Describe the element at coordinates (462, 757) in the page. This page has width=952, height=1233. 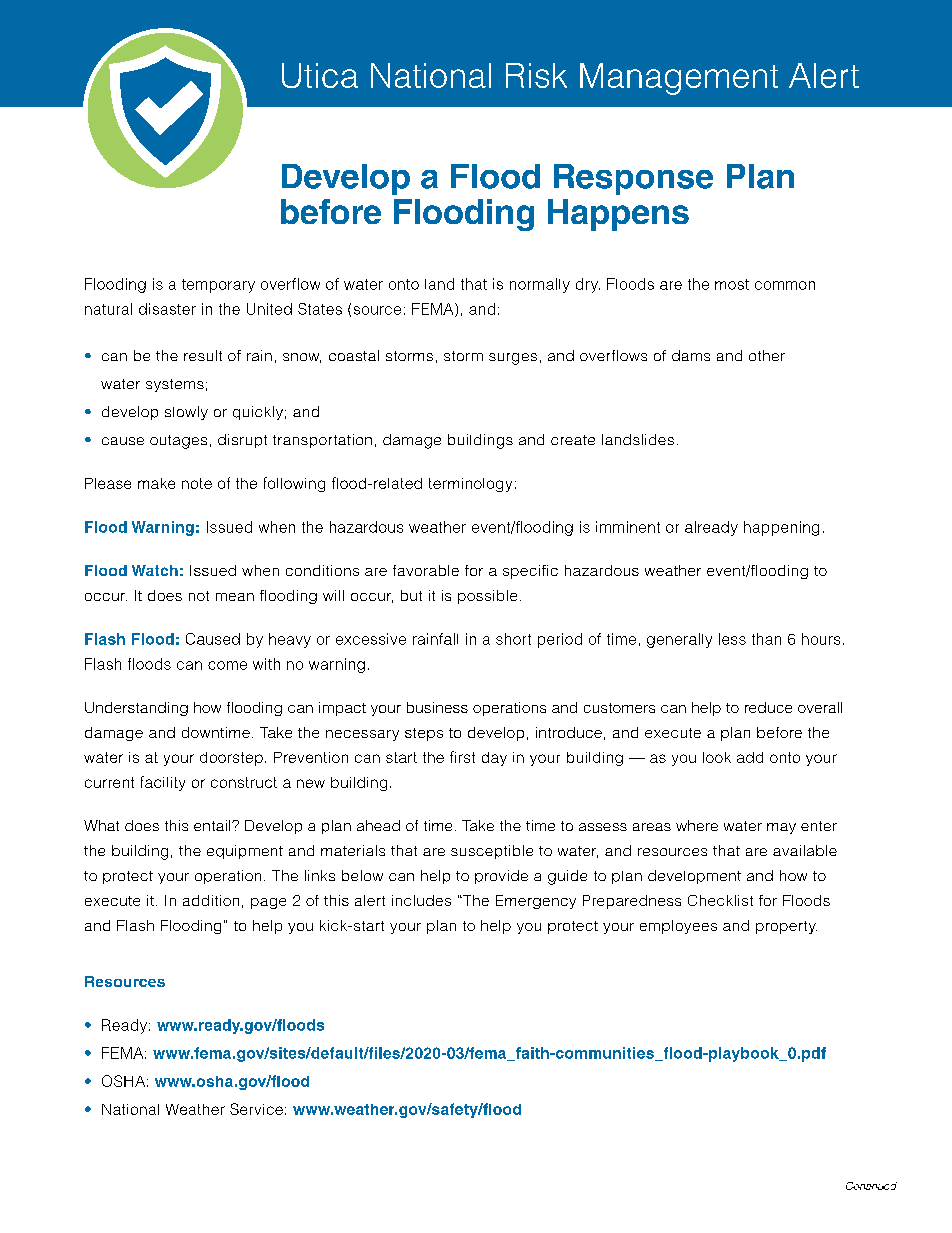
I see `first` at that location.
